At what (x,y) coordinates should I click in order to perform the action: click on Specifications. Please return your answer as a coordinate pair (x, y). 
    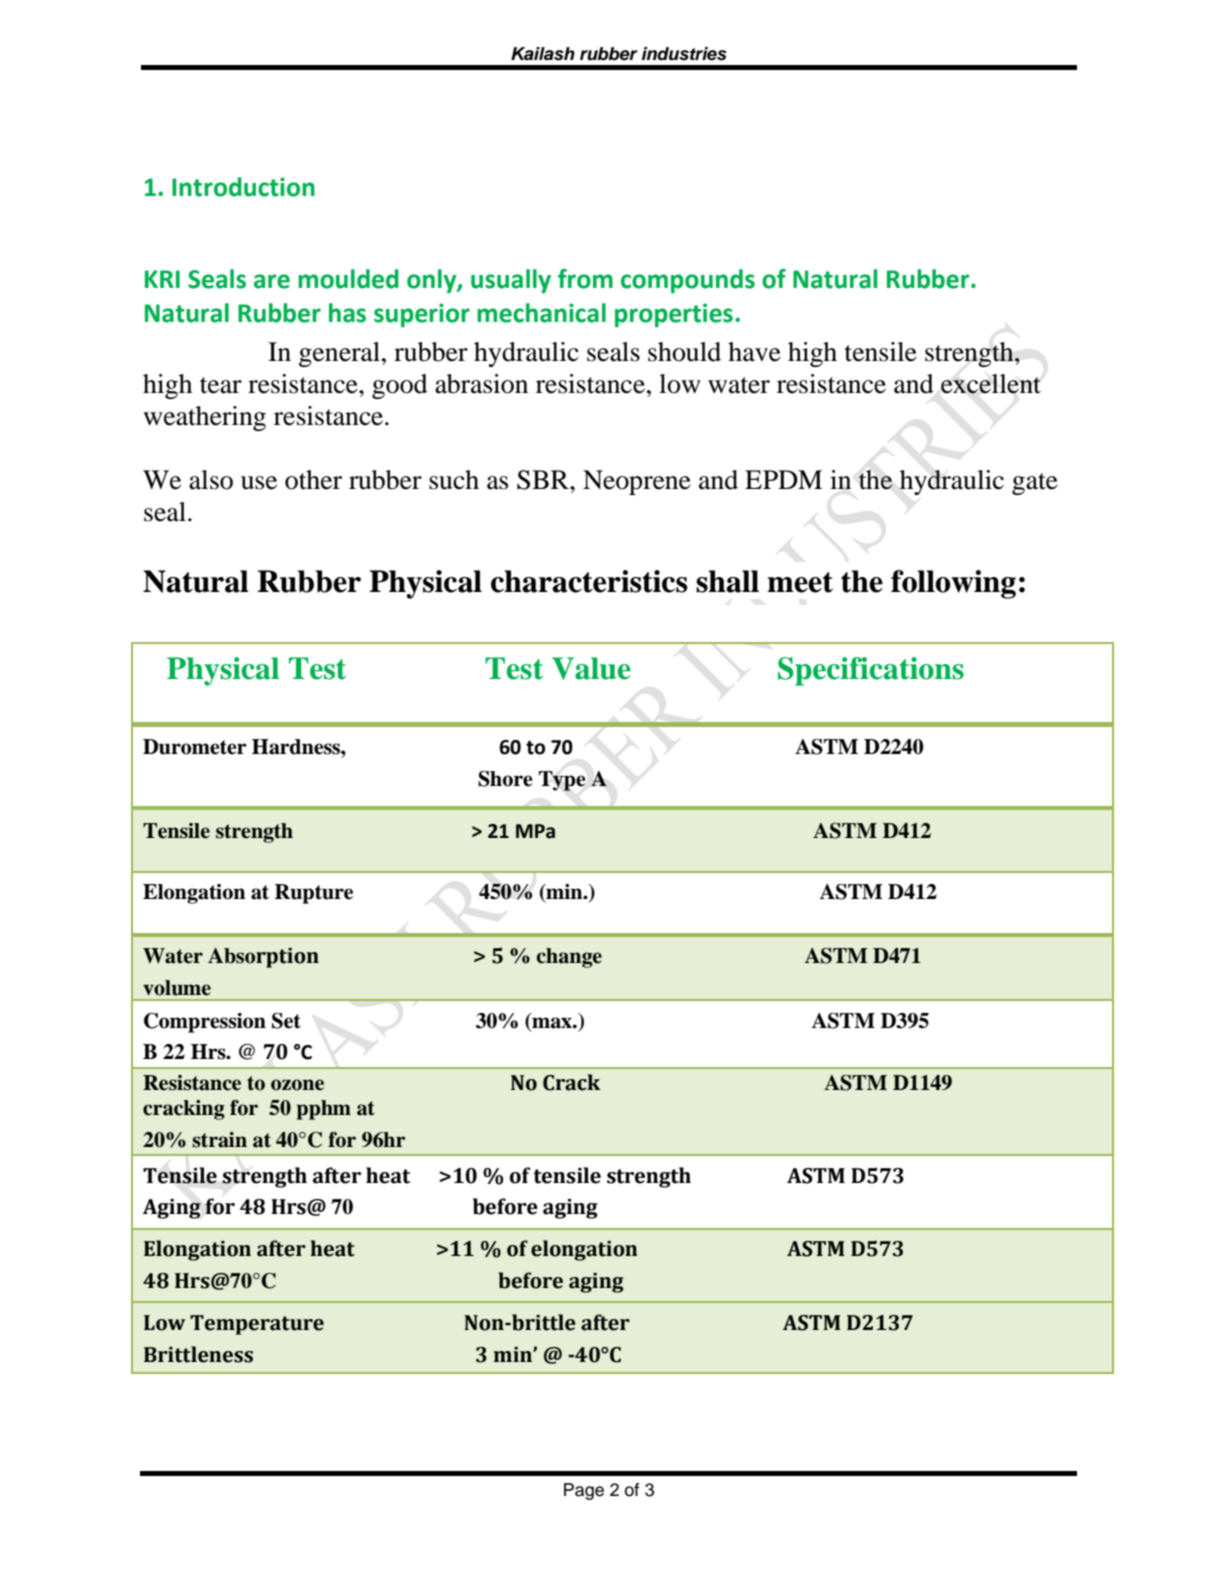
    Looking at the image, I should click on (871, 671).
